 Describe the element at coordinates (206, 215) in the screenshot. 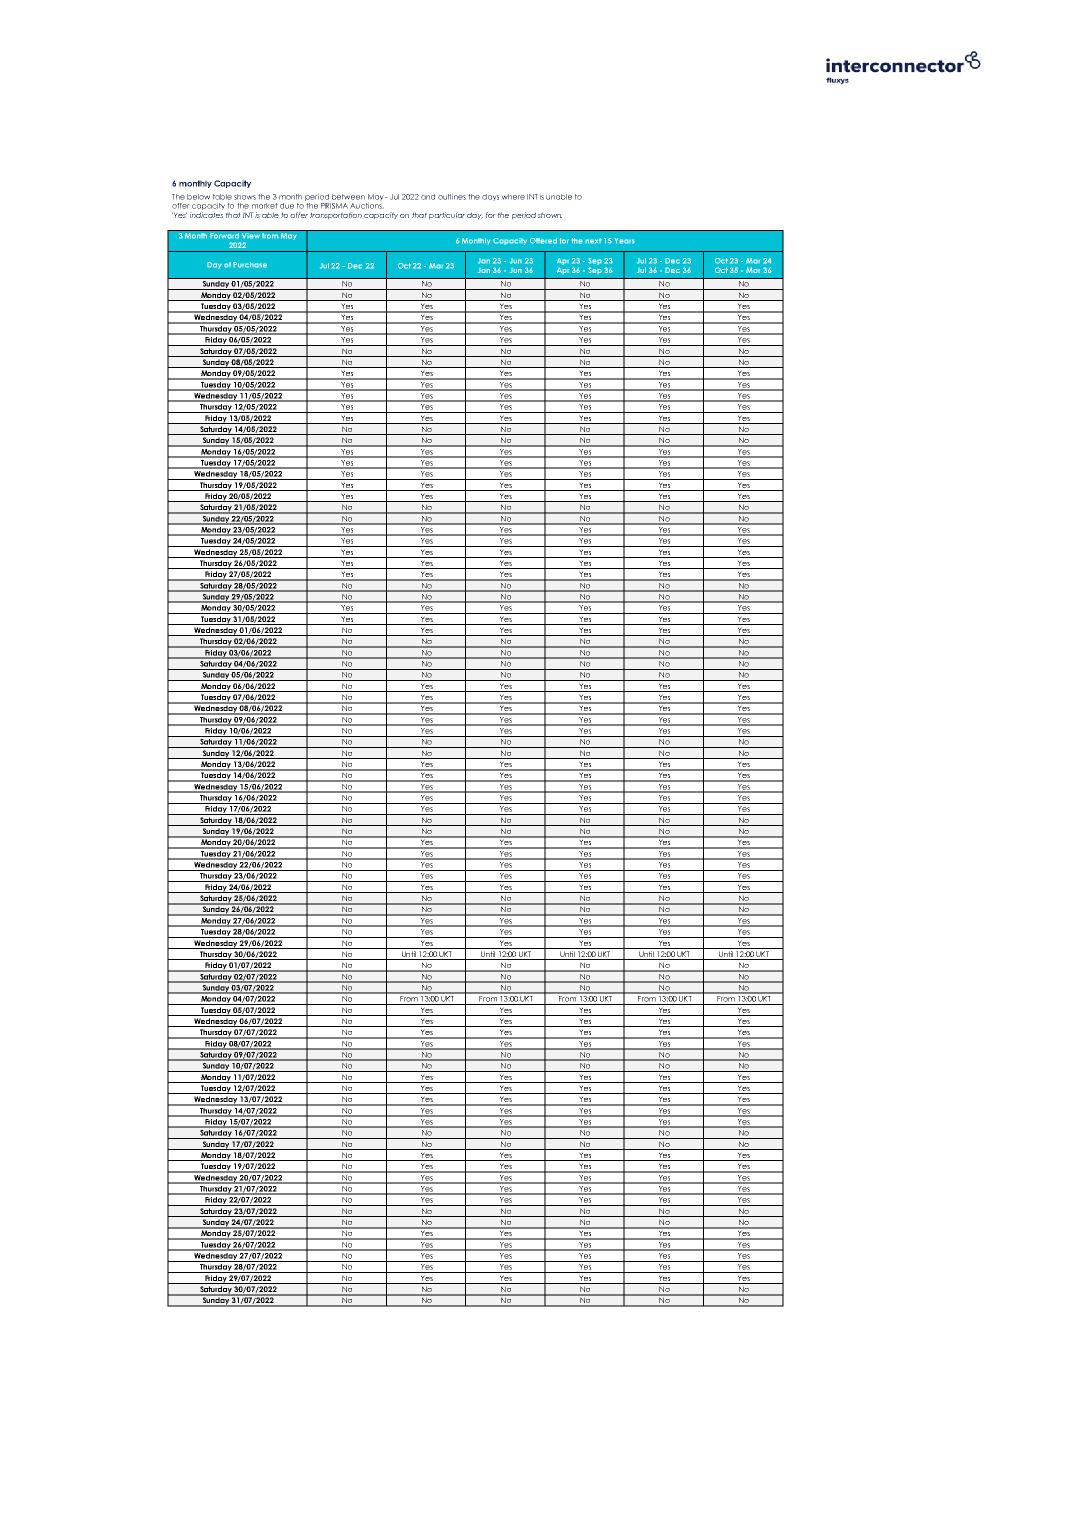

I see `indicates` at that location.
